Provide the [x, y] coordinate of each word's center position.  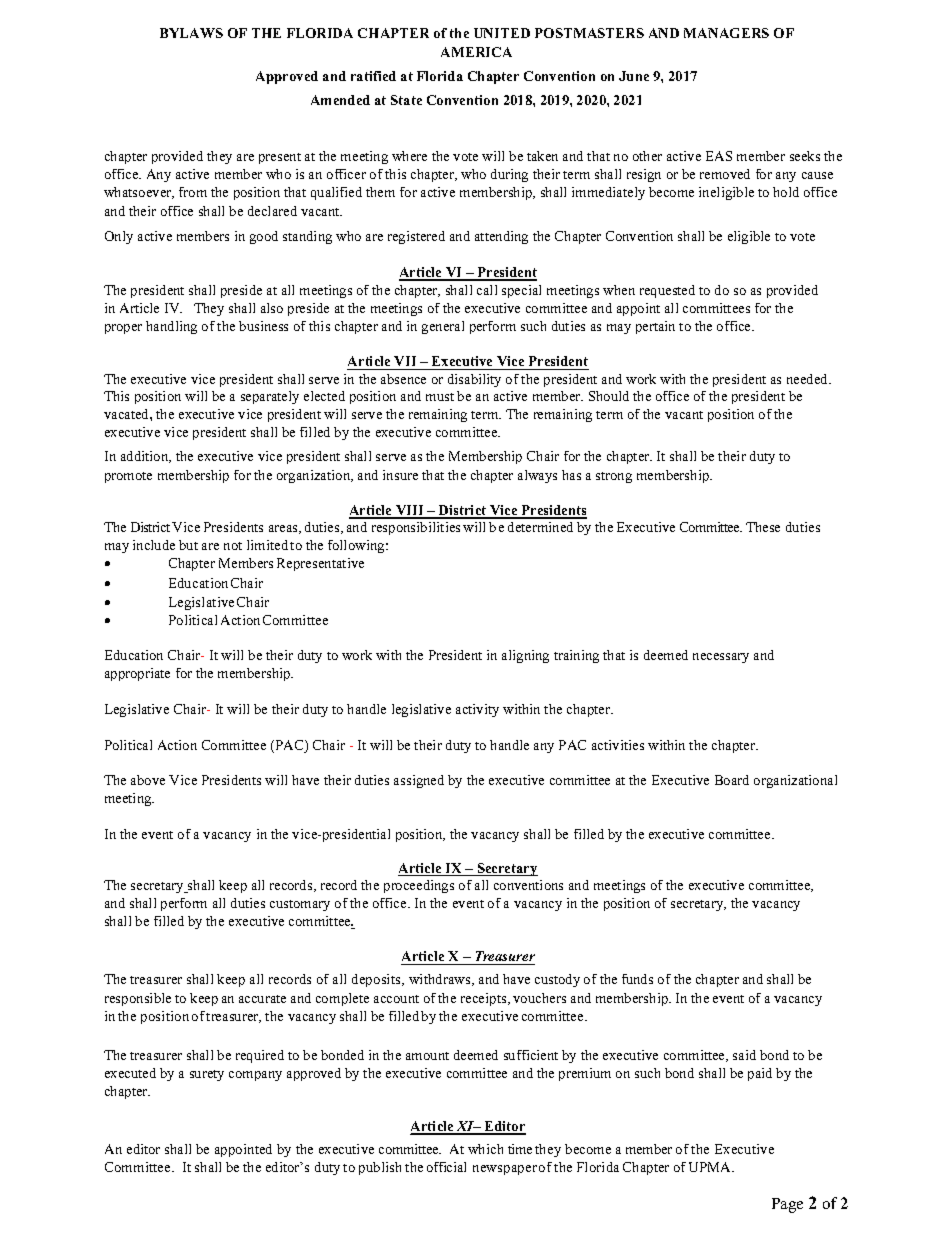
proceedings [419, 886]
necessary [721, 658]
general [443, 327]
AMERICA [476, 52]
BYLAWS [191, 33]
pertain [655, 327]
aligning [525, 656]
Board [732, 780]
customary [300, 905]
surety [207, 1075]
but [188, 545]
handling [171, 327]
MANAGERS [726, 33]
